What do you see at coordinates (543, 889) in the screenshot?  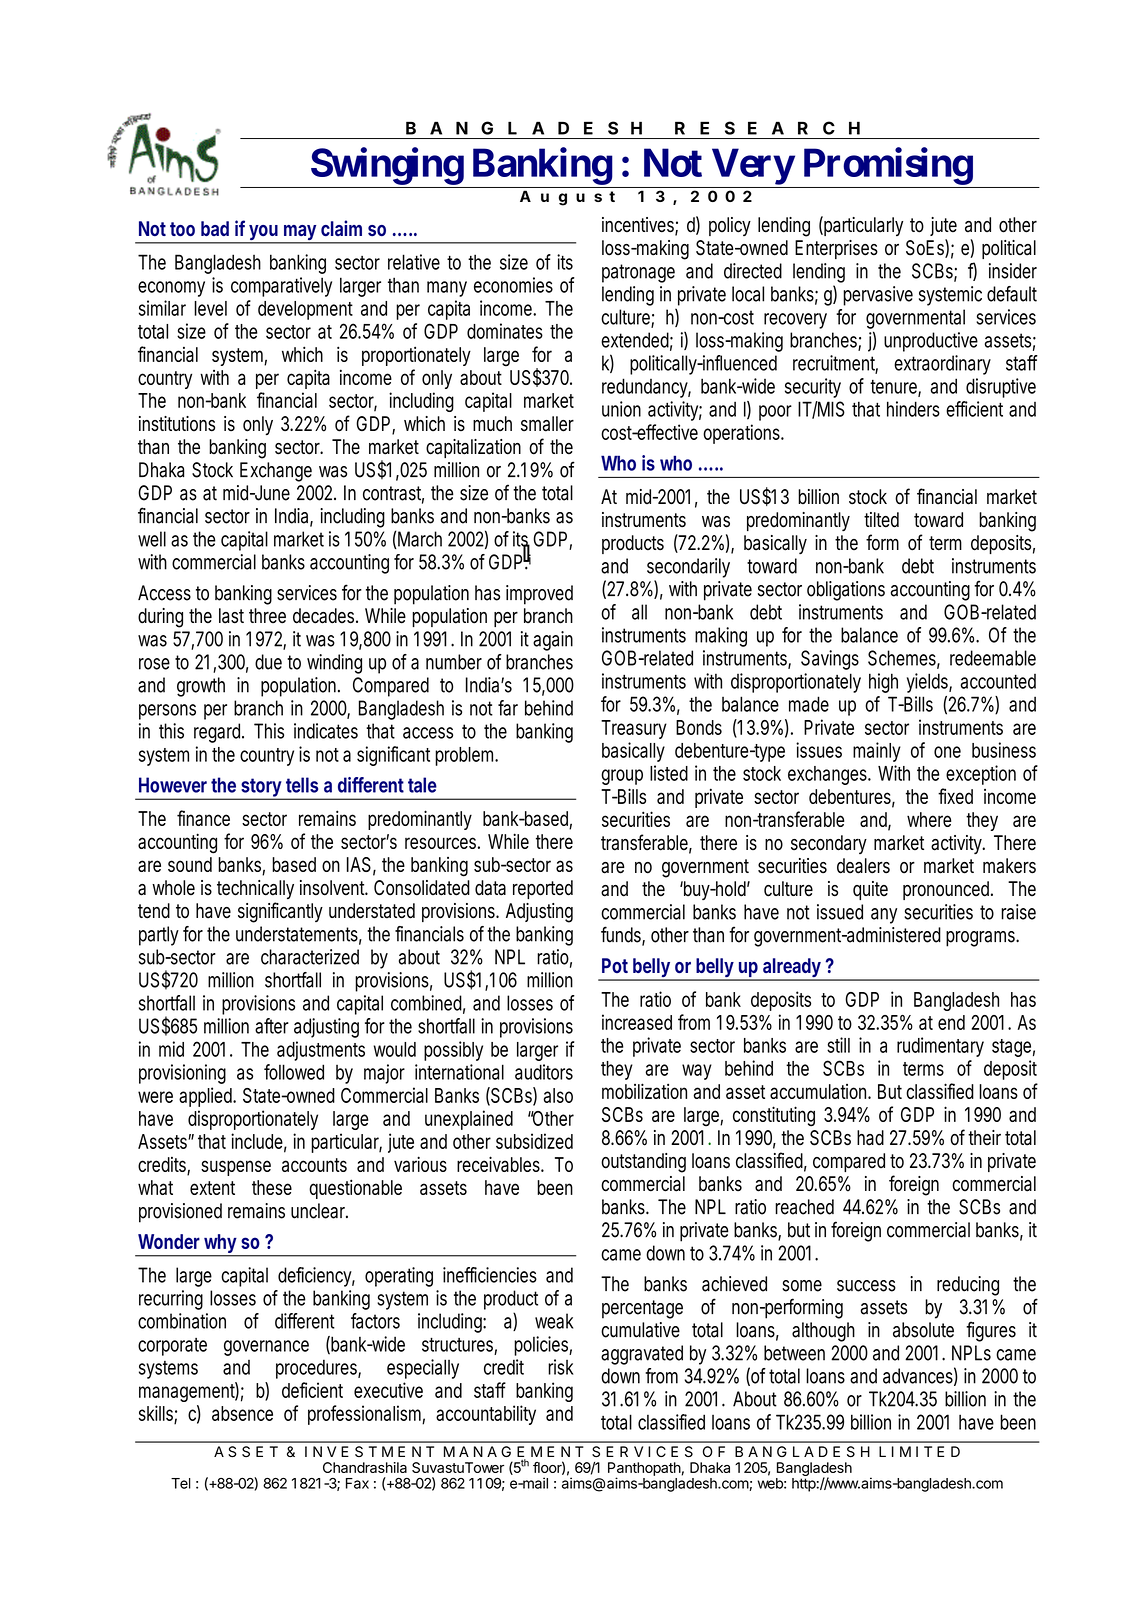 I see `reported` at bounding box center [543, 889].
